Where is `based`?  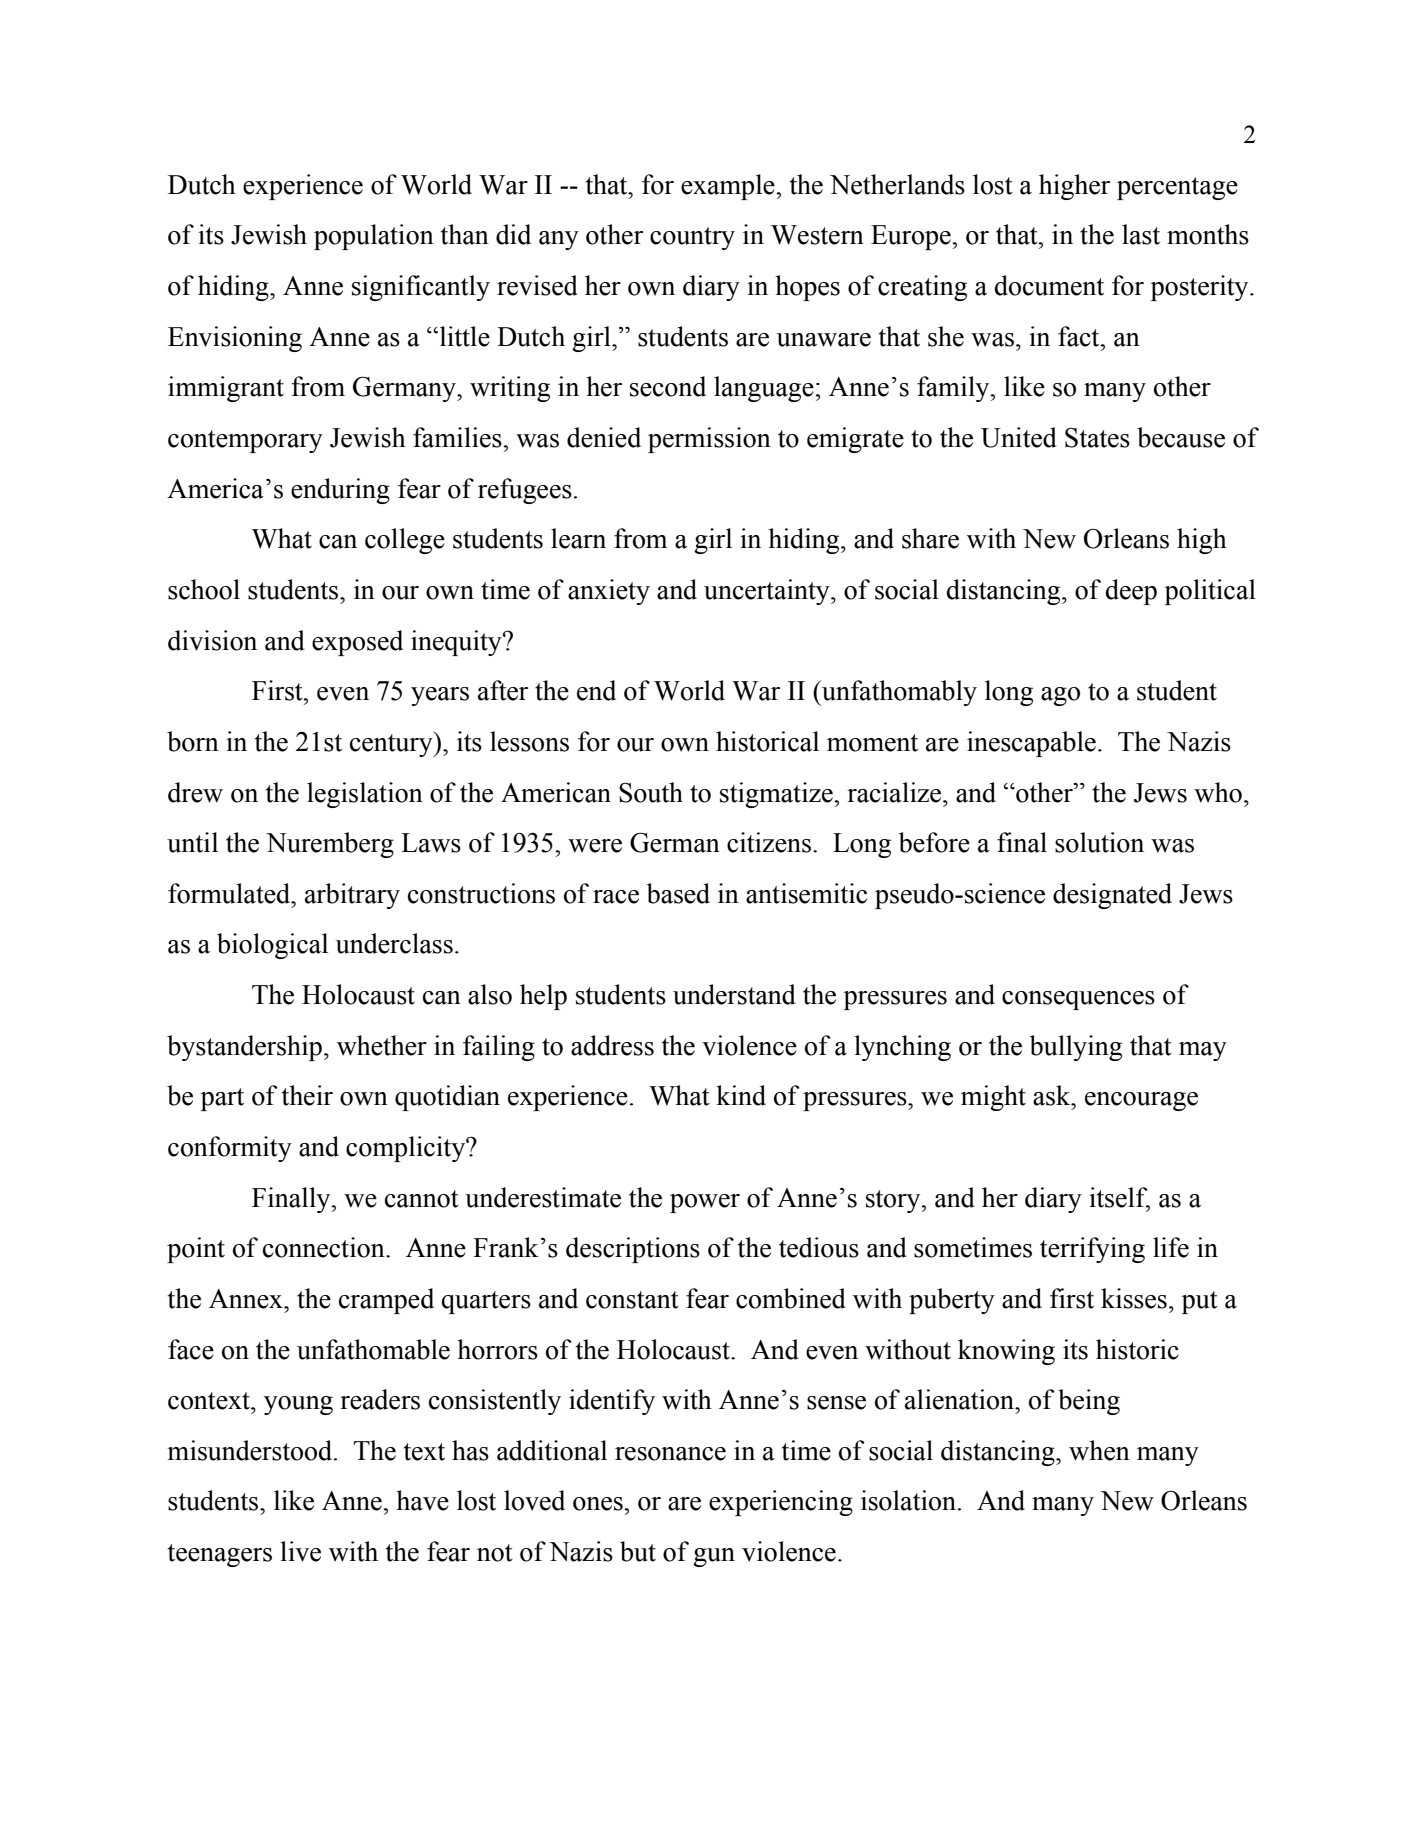
based is located at coordinates (678, 893).
